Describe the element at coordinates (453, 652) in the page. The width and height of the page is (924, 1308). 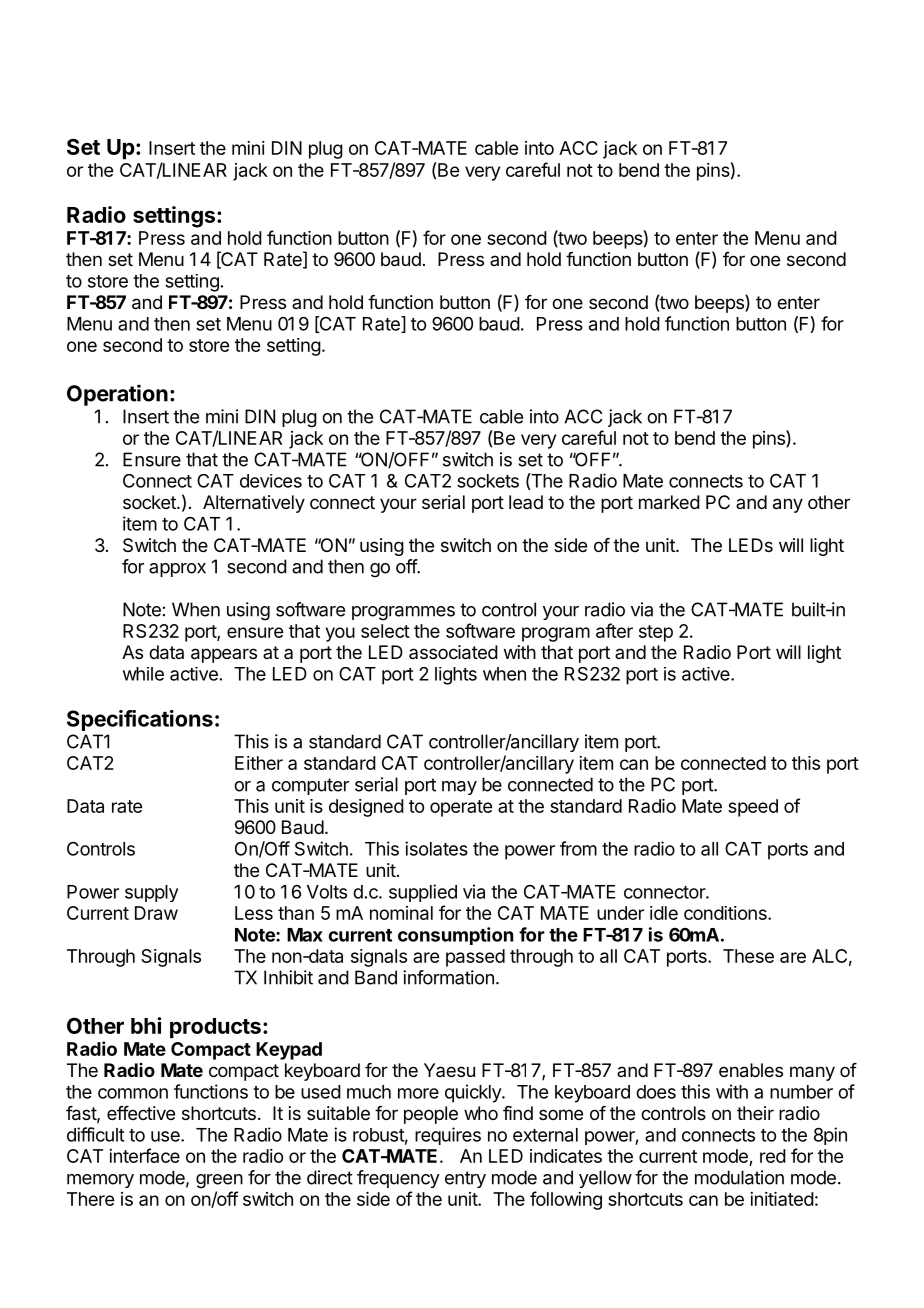
I see `associated` at that location.
